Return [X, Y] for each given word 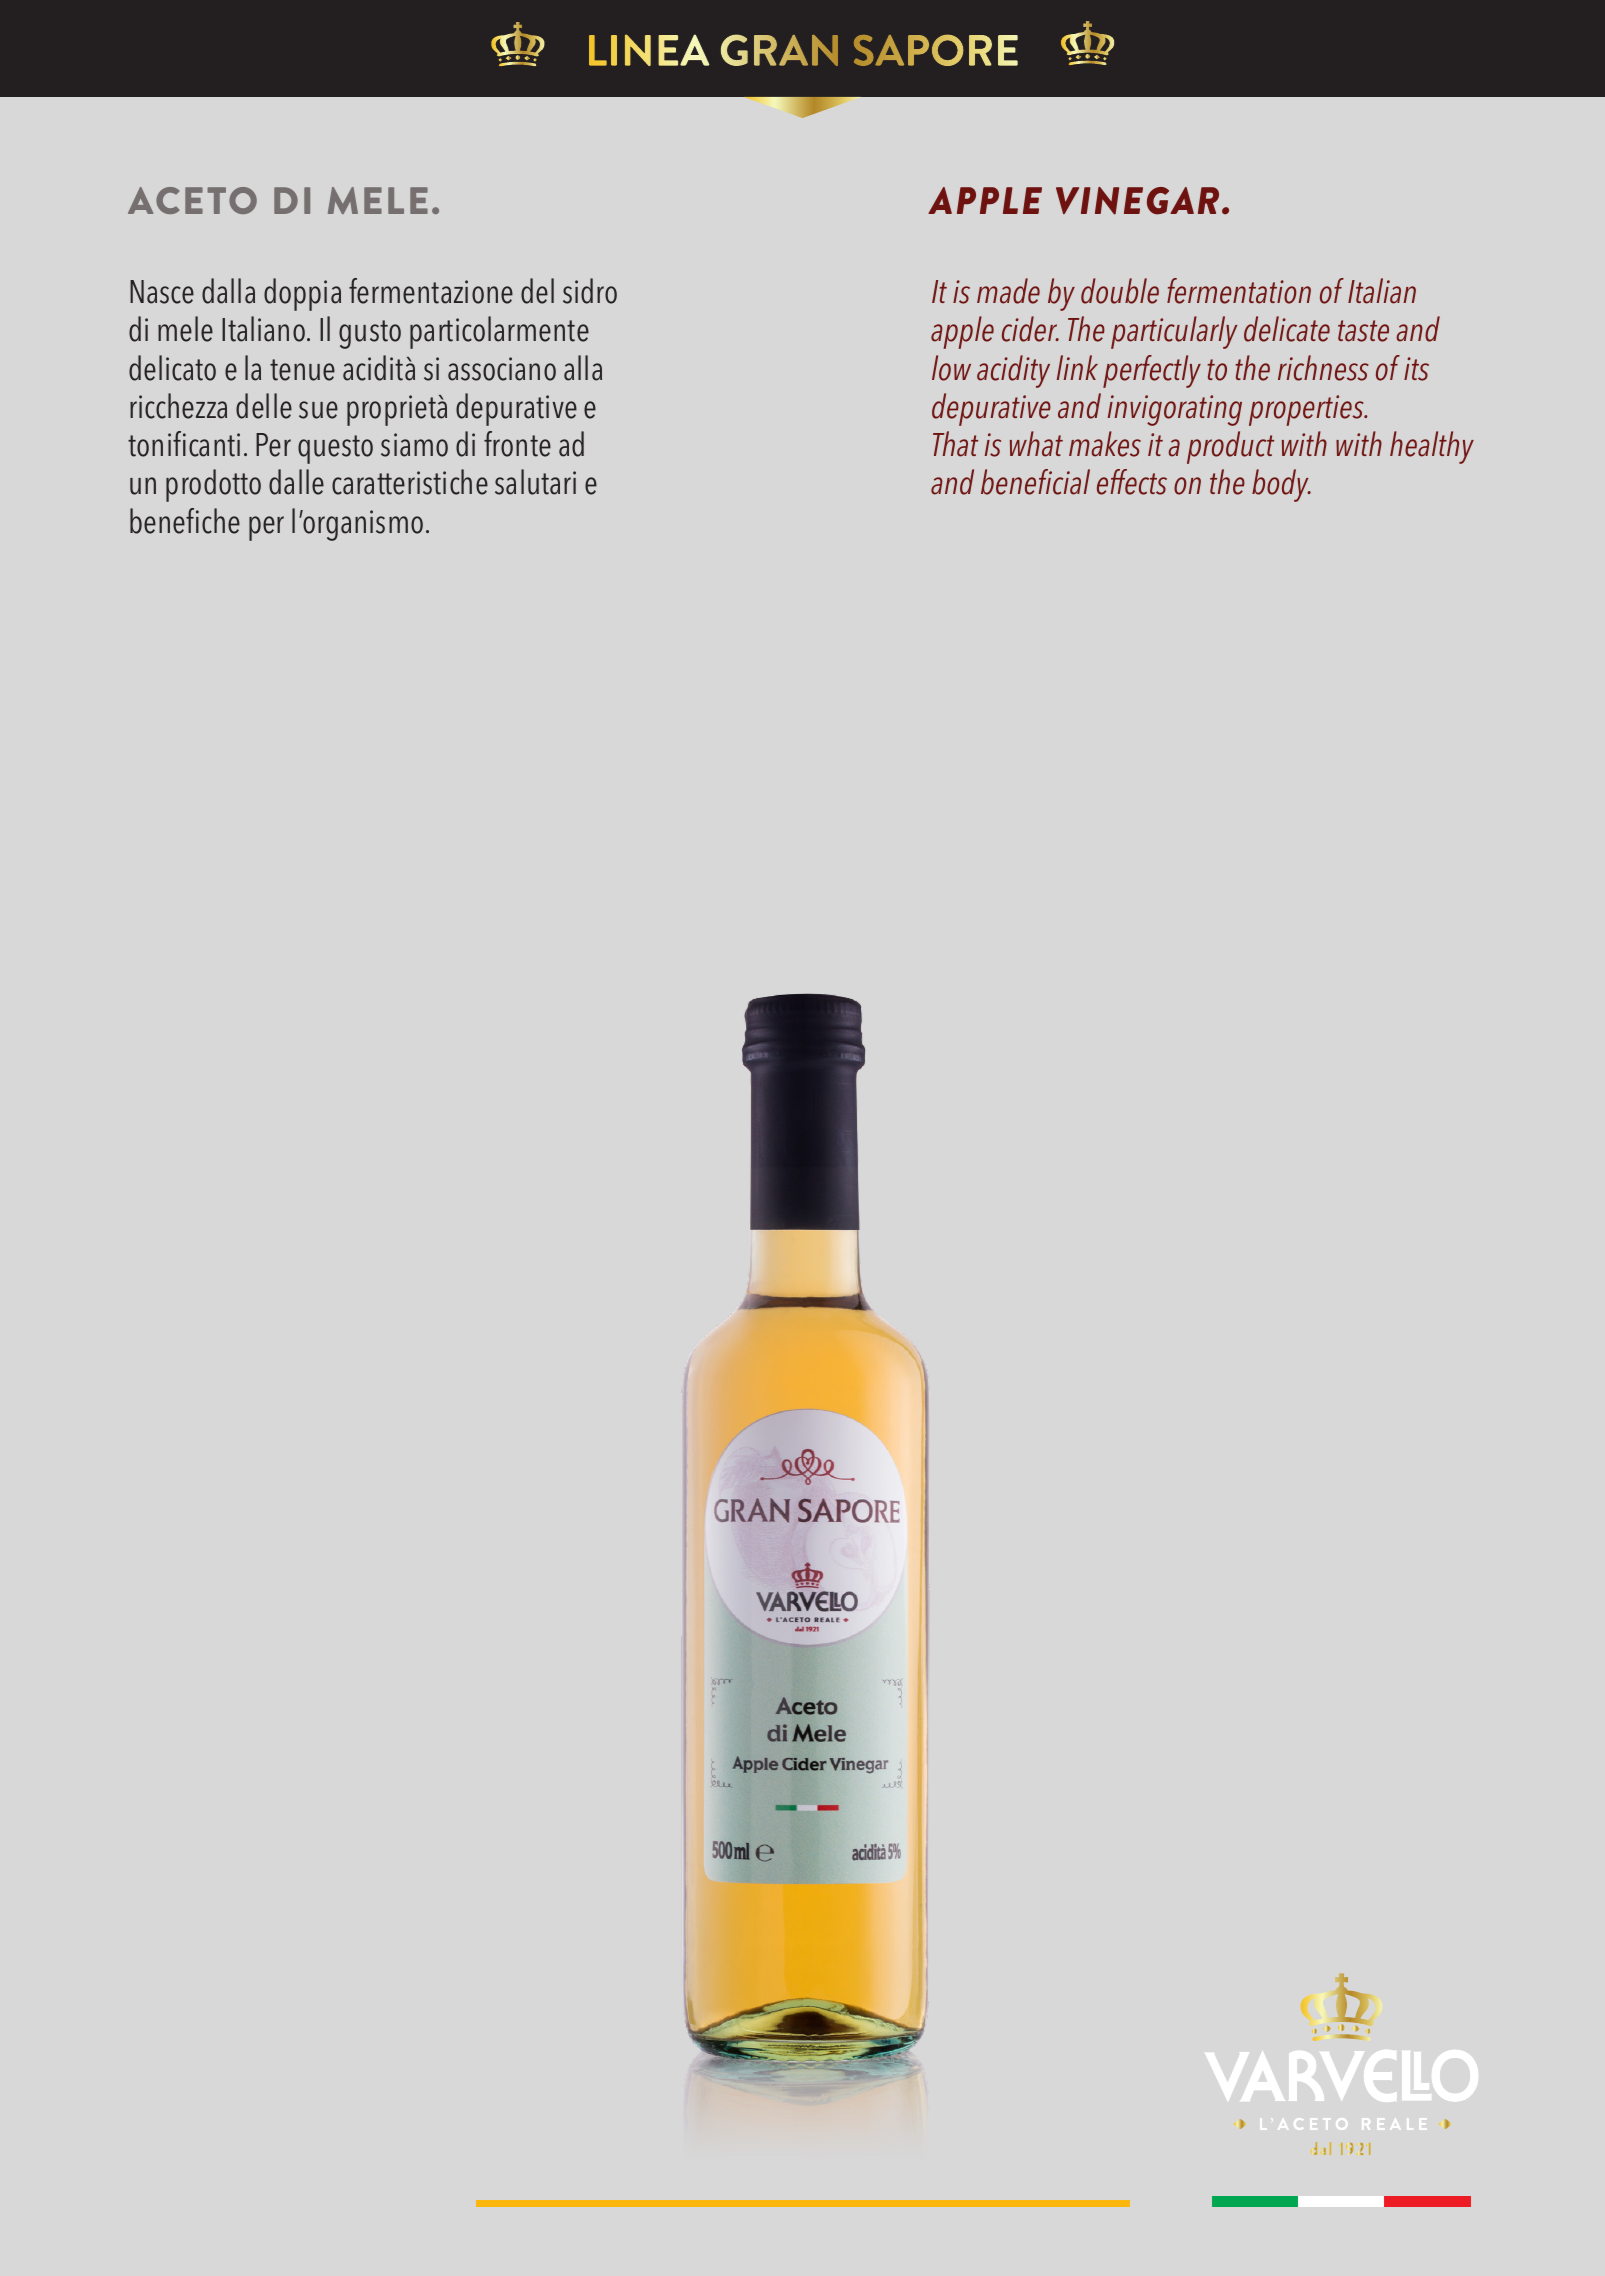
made [1008, 291]
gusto [370, 334]
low [951, 368]
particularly [1174, 332]
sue [318, 410]
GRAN [779, 50]
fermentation [1239, 291]
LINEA [649, 50]
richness [1323, 368]
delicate [1287, 329]
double [1120, 291]
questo [335, 449]
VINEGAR [1139, 201]
